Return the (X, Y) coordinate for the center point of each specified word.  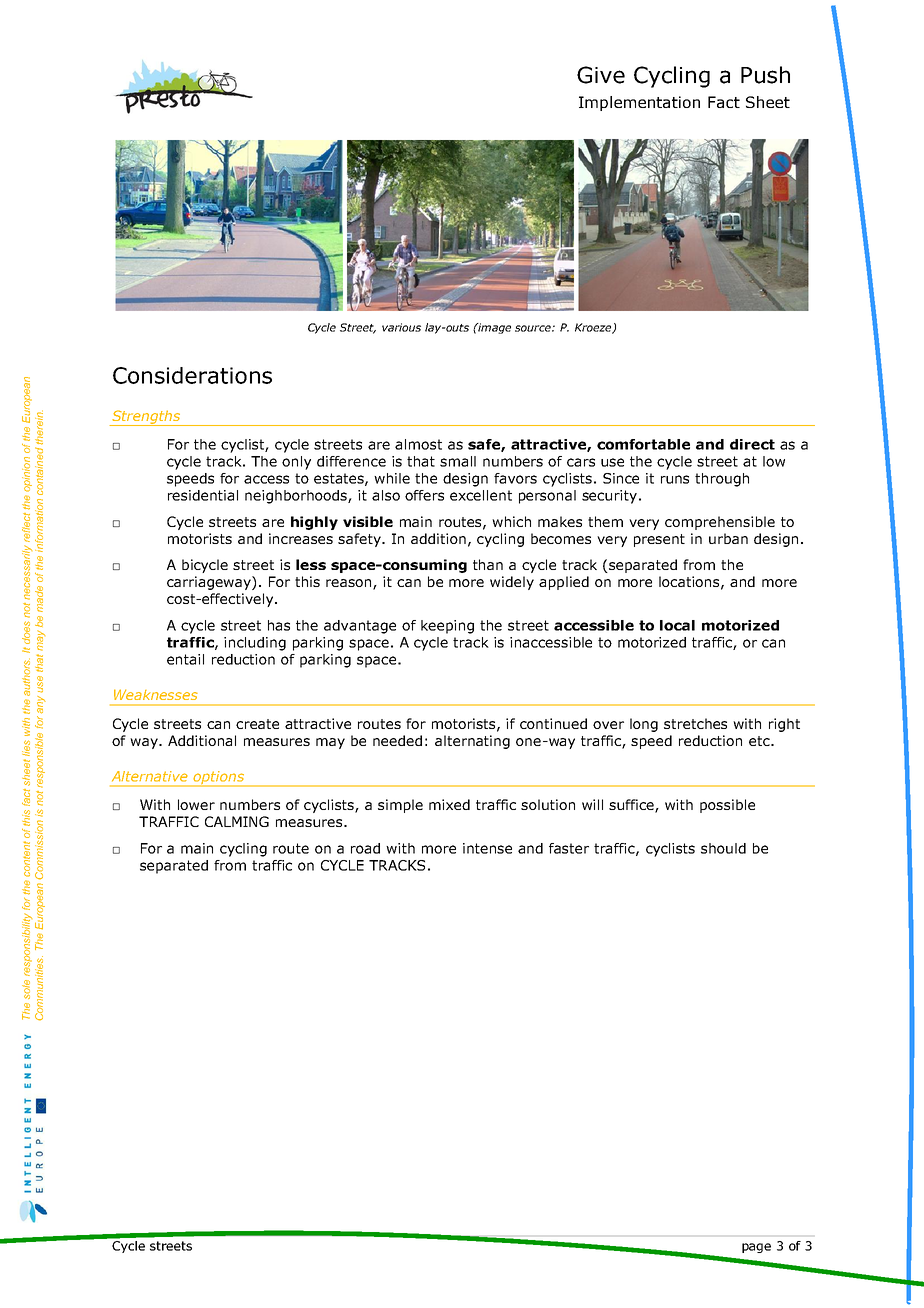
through (722, 480)
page (756, 1248)
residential (203, 495)
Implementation (639, 103)
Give (601, 75)
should (723, 848)
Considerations (192, 375)
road (365, 848)
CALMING (237, 821)
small (458, 461)
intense (487, 848)
